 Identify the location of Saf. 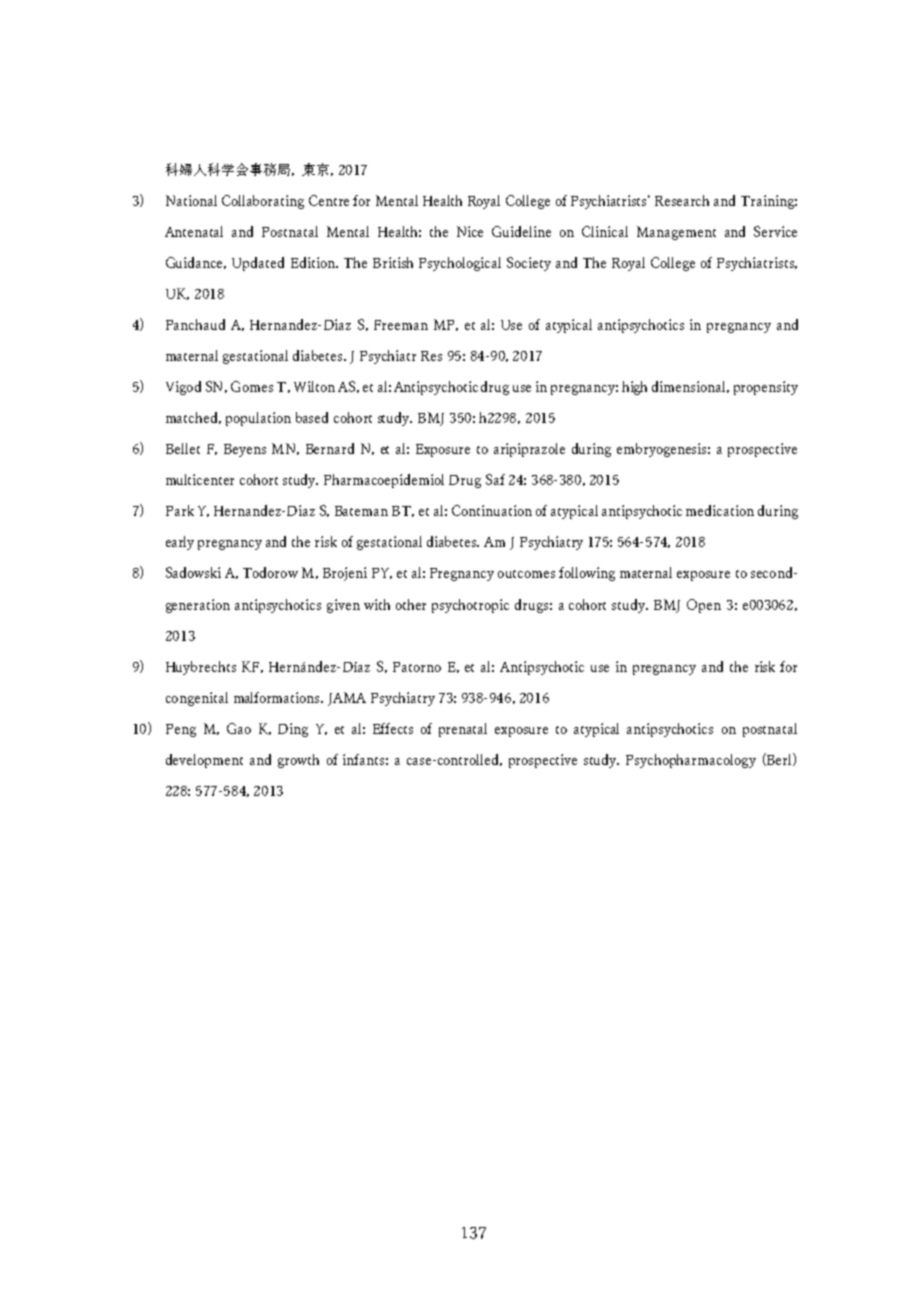
(495, 479).
